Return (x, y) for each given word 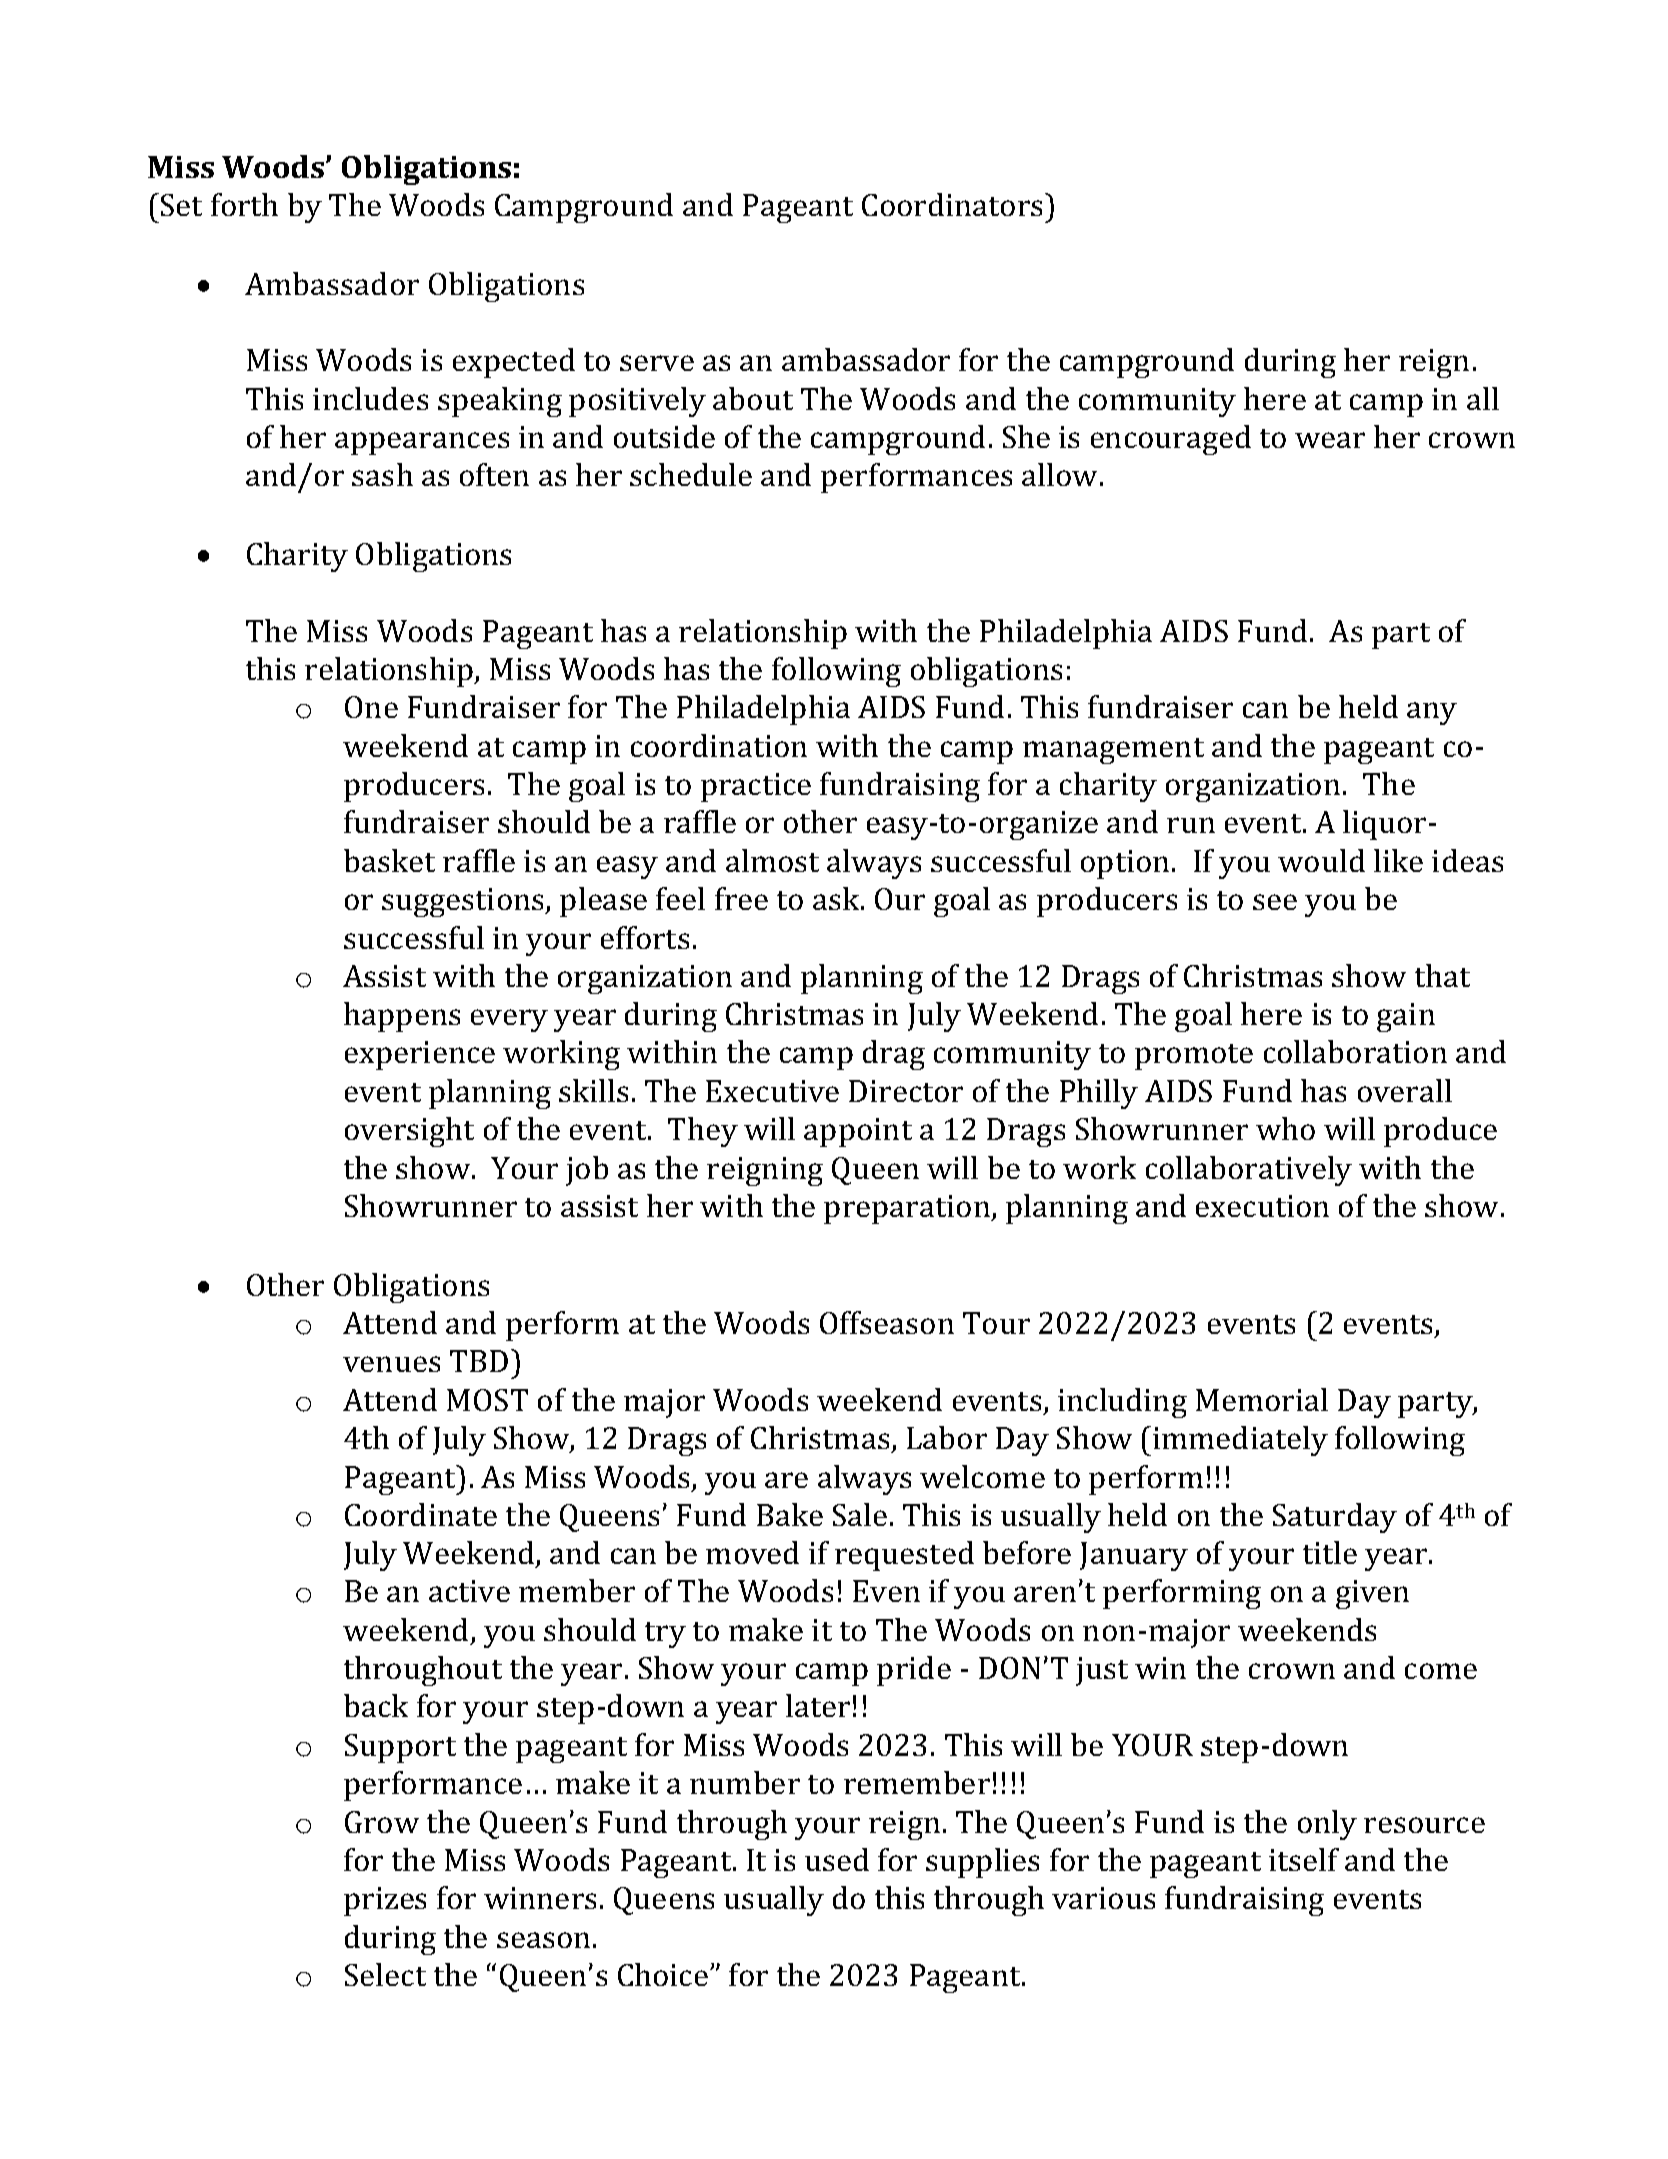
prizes (385, 1901)
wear (1330, 440)
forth (244, 204)
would (1321, 860)
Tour (996, 1323)
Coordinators (954, 204)
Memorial (1262, 1399)
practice (756, 787)
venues (391, 1364)
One (371, 707)
